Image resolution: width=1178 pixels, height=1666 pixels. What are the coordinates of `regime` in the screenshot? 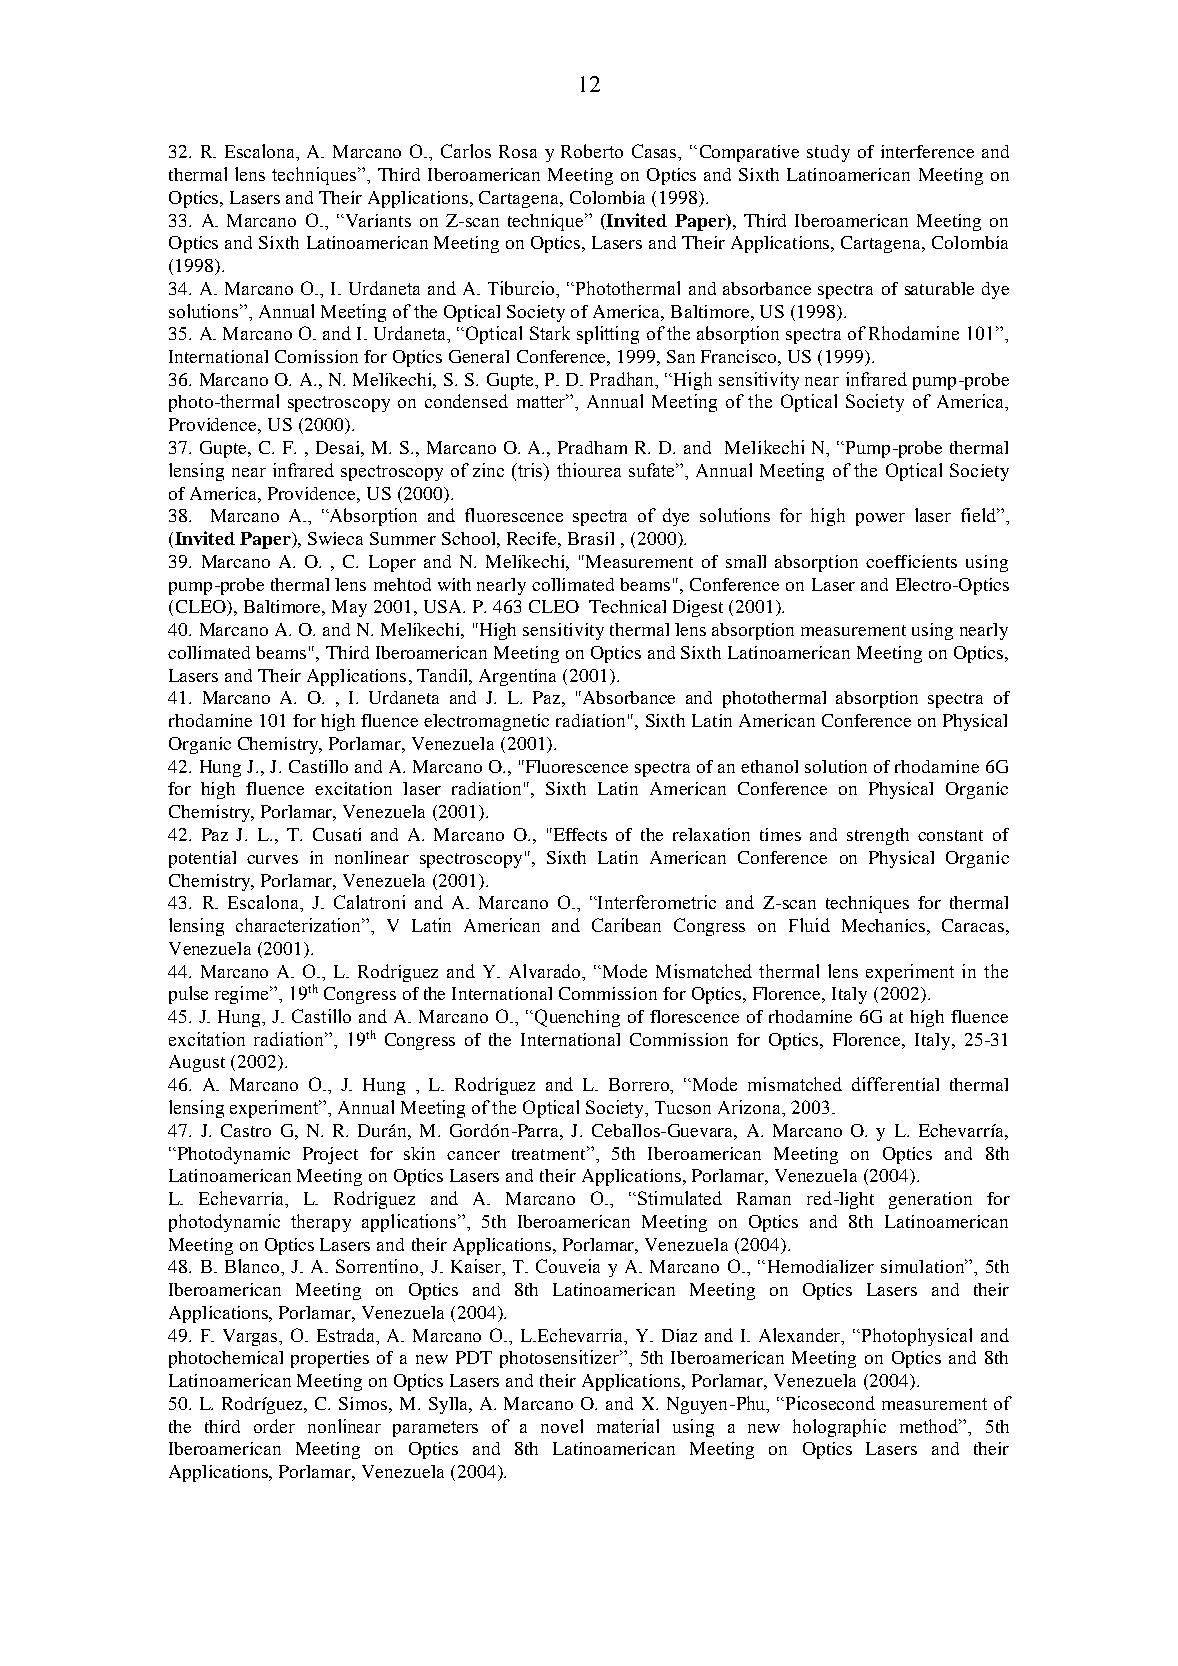 It's located at (243, 995).
